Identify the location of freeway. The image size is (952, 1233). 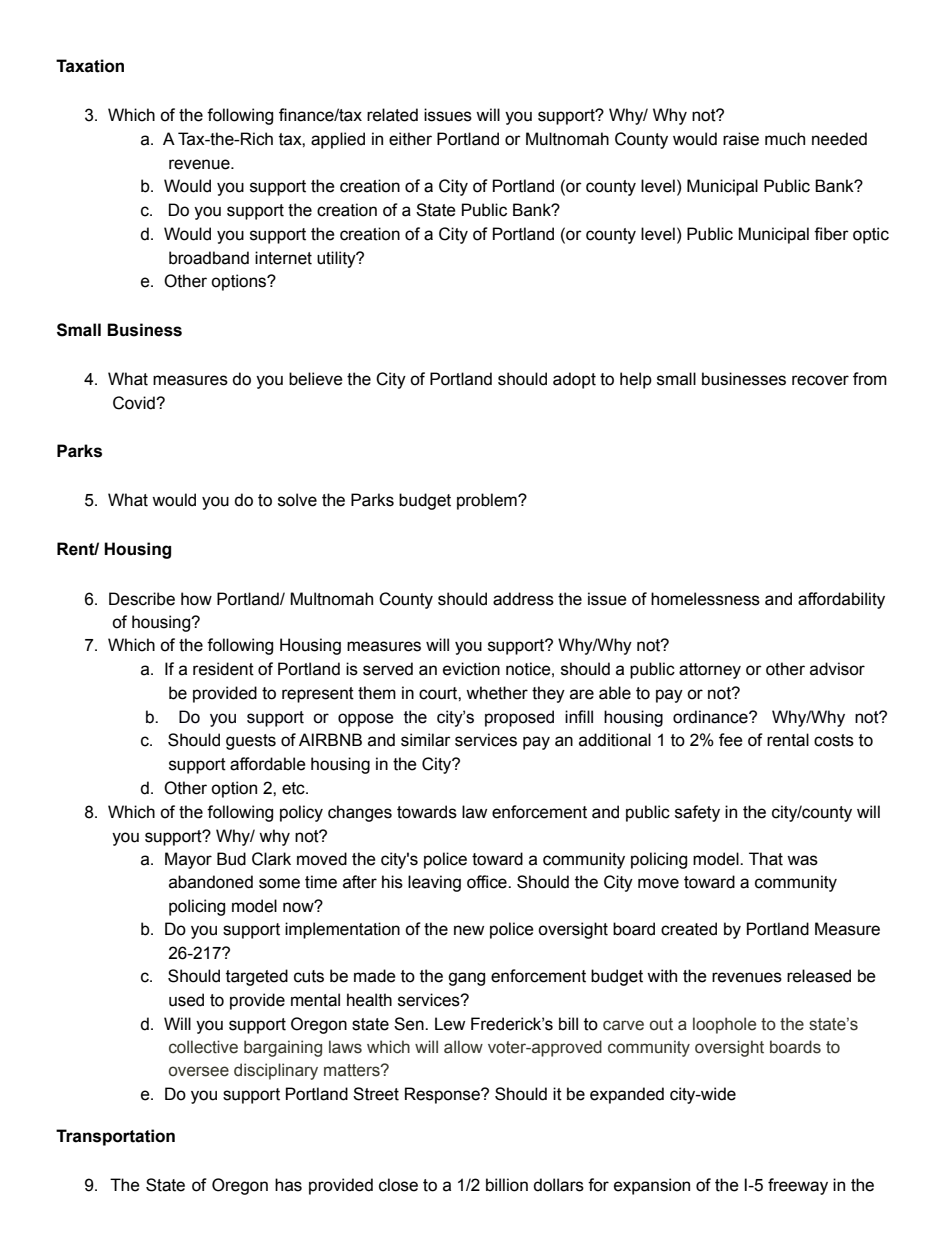
(798, 1186).
